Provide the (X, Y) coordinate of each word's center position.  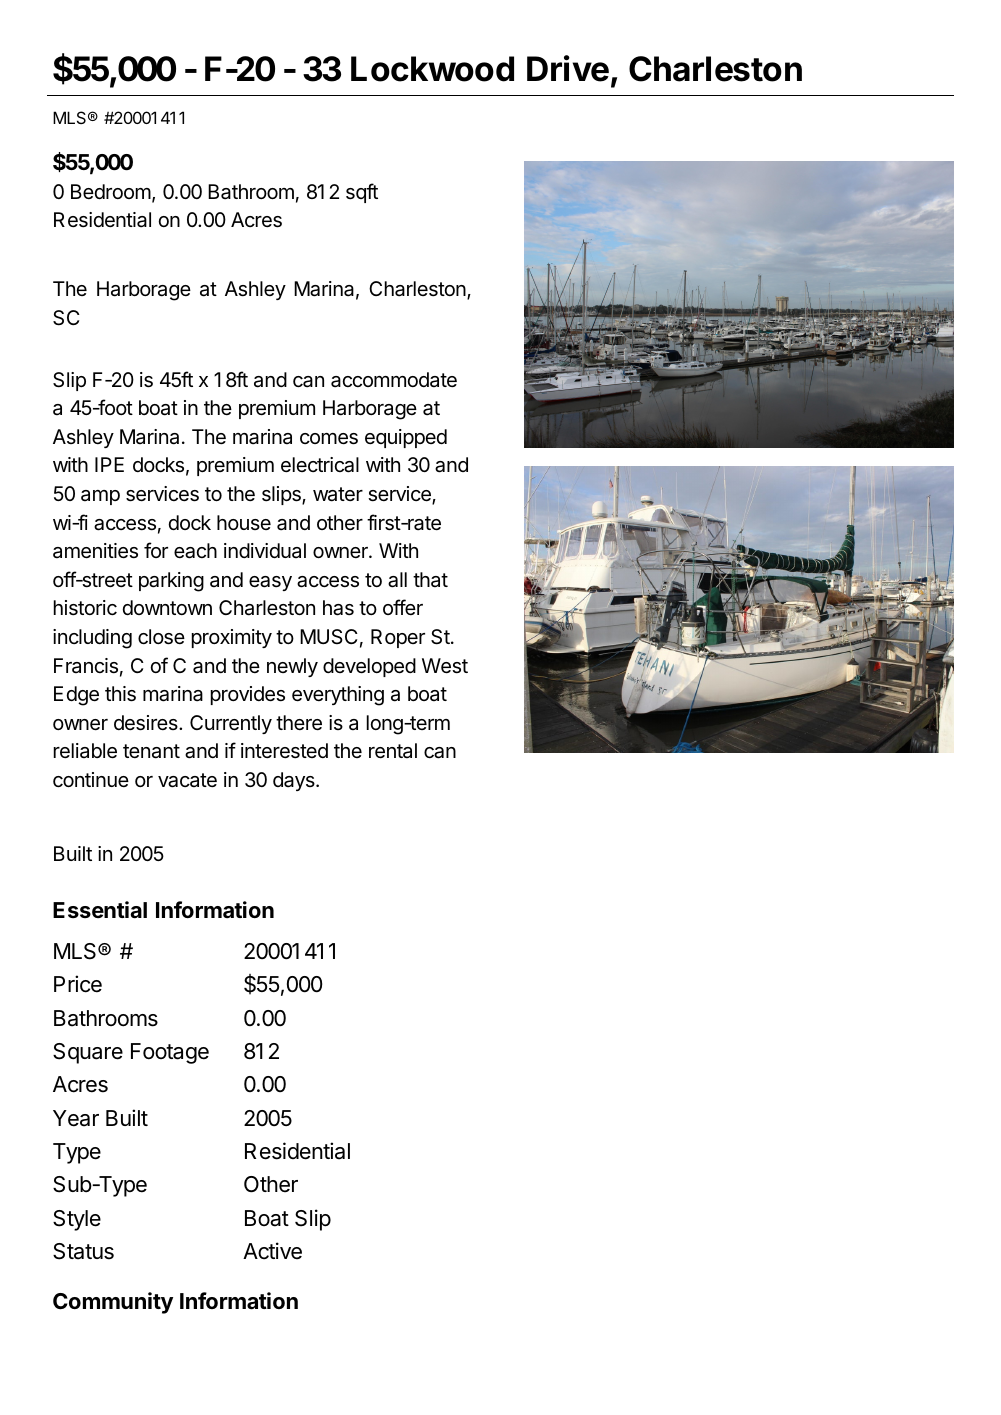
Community (113, 1303)
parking (171, 582)
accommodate (394, 380)
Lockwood (432, 69)
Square (88, 1053)
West (445, 666)
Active (272, 1251)
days (295, 781)
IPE (109, 464)
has (338, 608)
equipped (406, 438)
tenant (151, 751)
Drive (568, 68)
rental (393, 751)
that (430, 579)
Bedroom (111, 191)
